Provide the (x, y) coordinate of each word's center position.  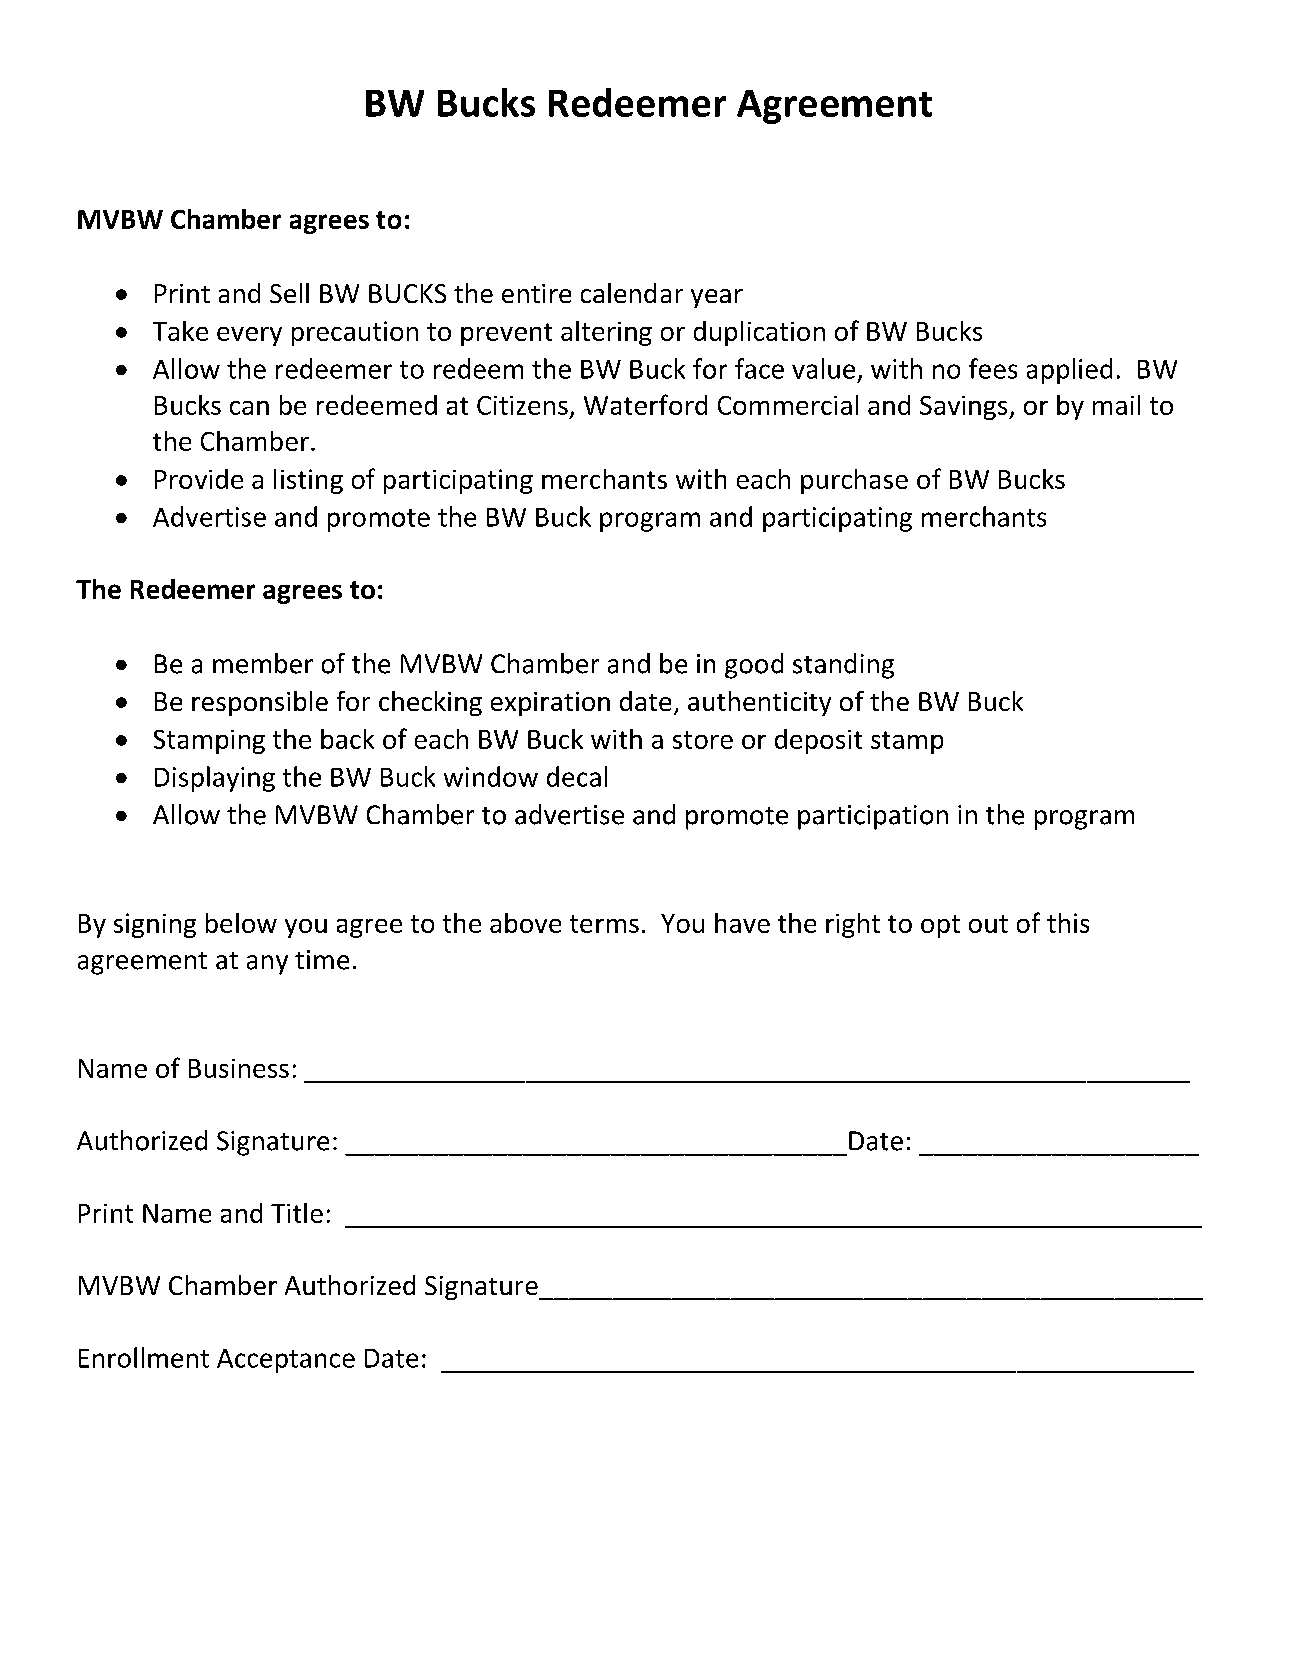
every (249, 336)
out (988, 924)
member (263, 663)
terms (604, 924)
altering (606, 333)
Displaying (215, 779)
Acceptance (286, 1361)
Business (239, 1068)
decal (577, 776)
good (754, 666)
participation (873, 817)
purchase (854, 481)
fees (993, 368)
